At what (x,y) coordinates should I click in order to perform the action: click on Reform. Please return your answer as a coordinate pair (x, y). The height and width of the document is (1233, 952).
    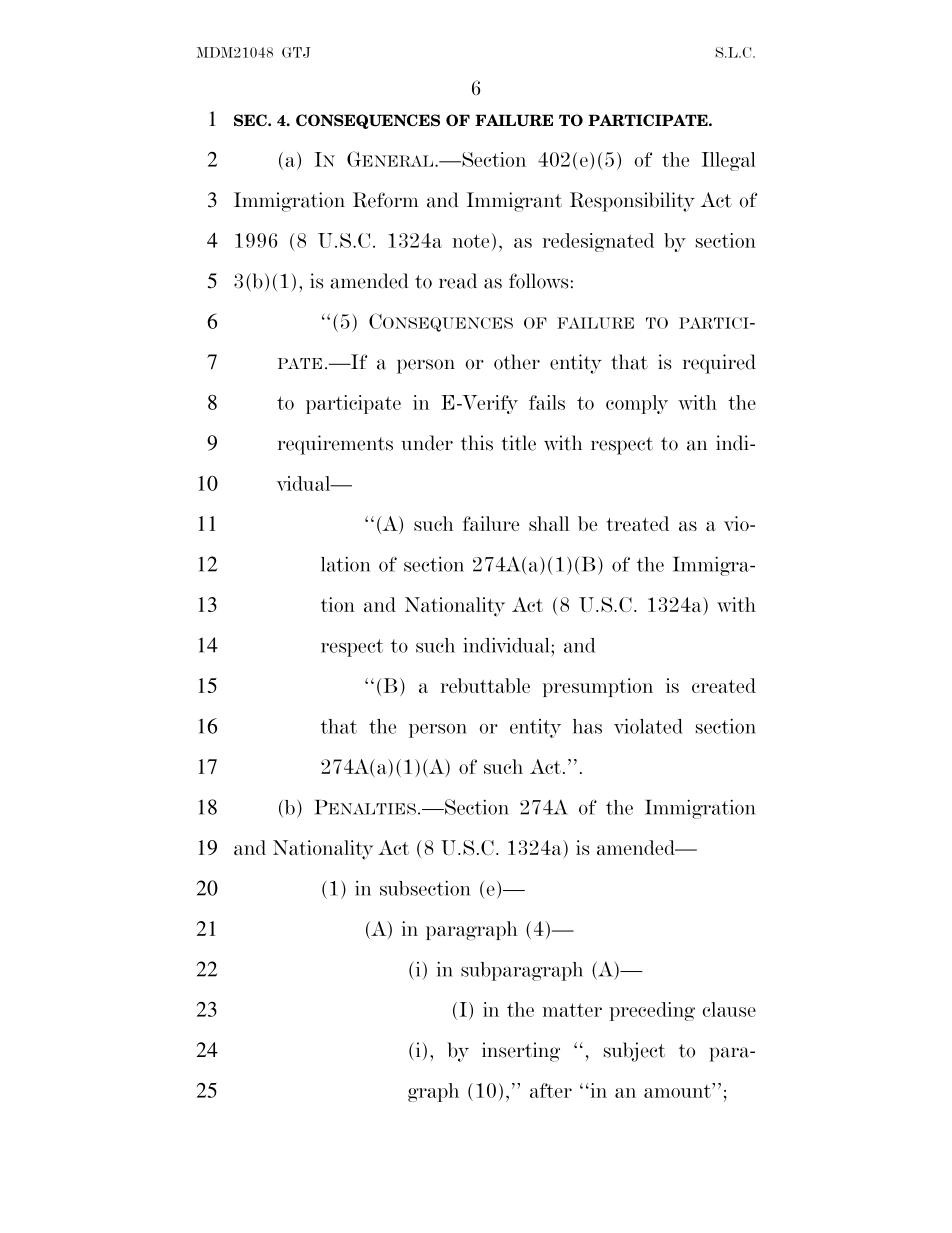
    Looking at the image, I should click on (386, 200).
